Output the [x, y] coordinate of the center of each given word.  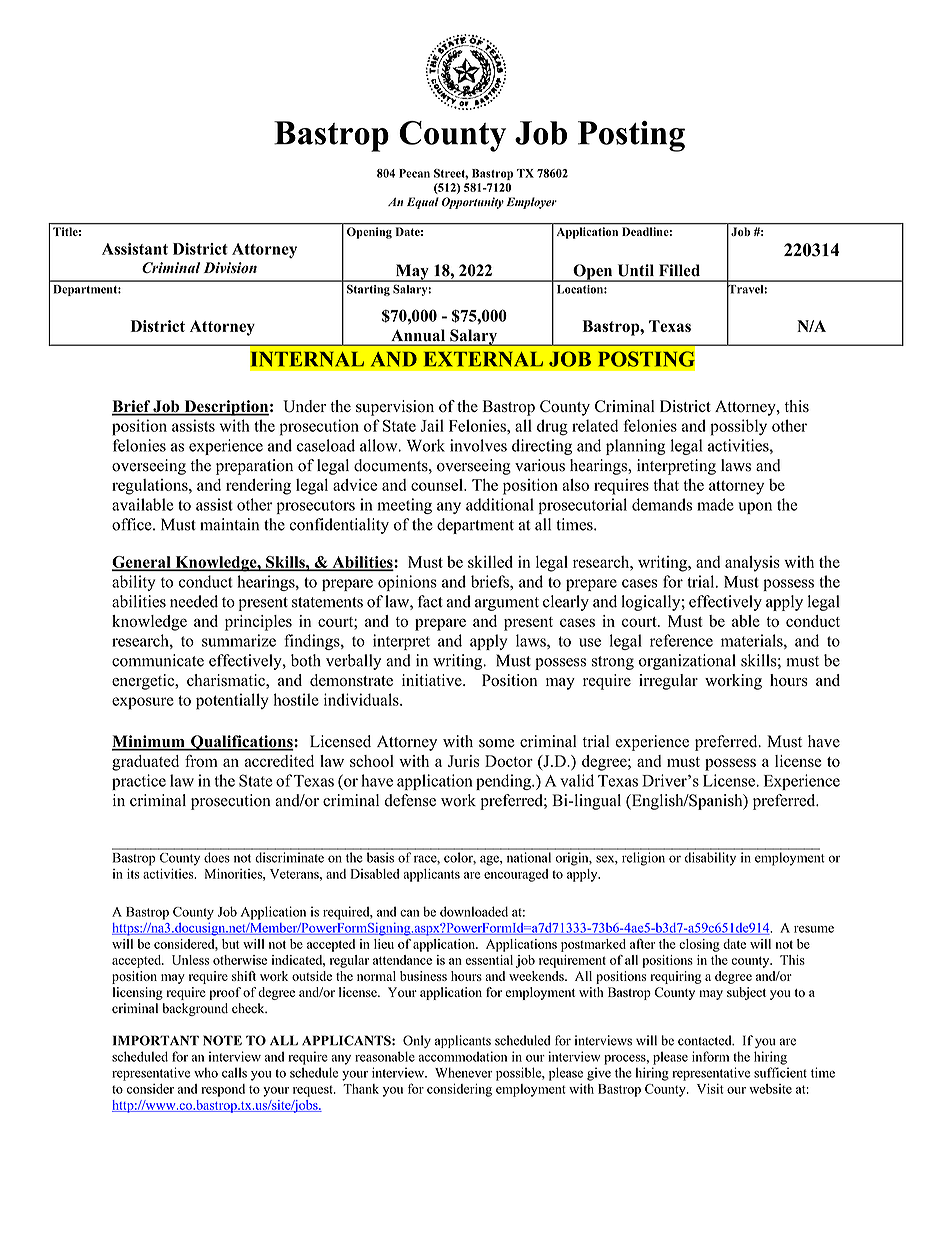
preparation [254, 467]
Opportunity [472, 203]
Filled [679, 270]
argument [507, 604]
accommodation [462, 1056]
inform [710, 1056]
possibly [738, 427]
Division [230, 267]
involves [478, 445]
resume [814, 929]
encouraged [516, 875]
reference [681, 640]
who [206, 1072]
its [133, 874]
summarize [239, 640]
